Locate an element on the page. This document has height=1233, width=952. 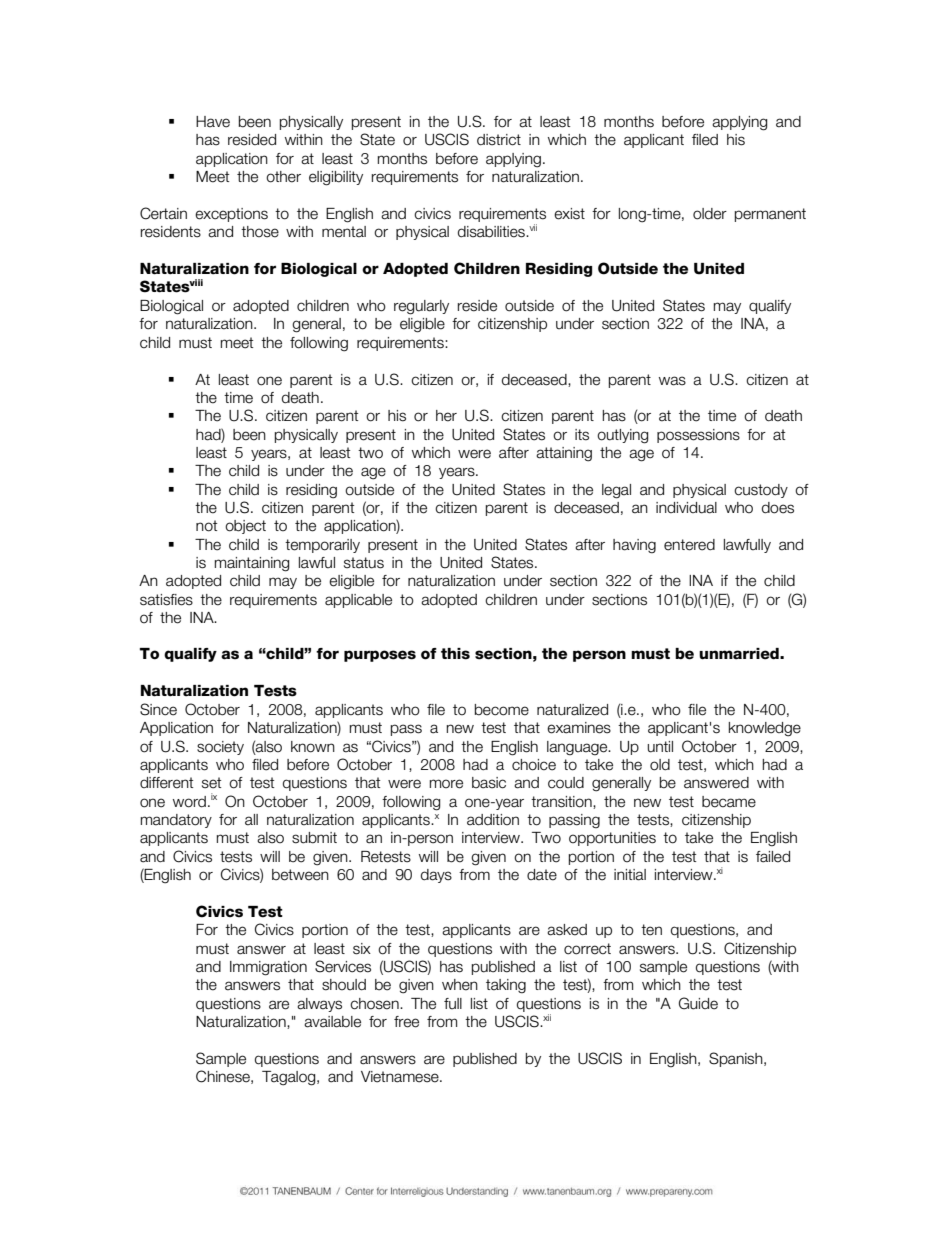
older is located at coordinates (710, 214).
